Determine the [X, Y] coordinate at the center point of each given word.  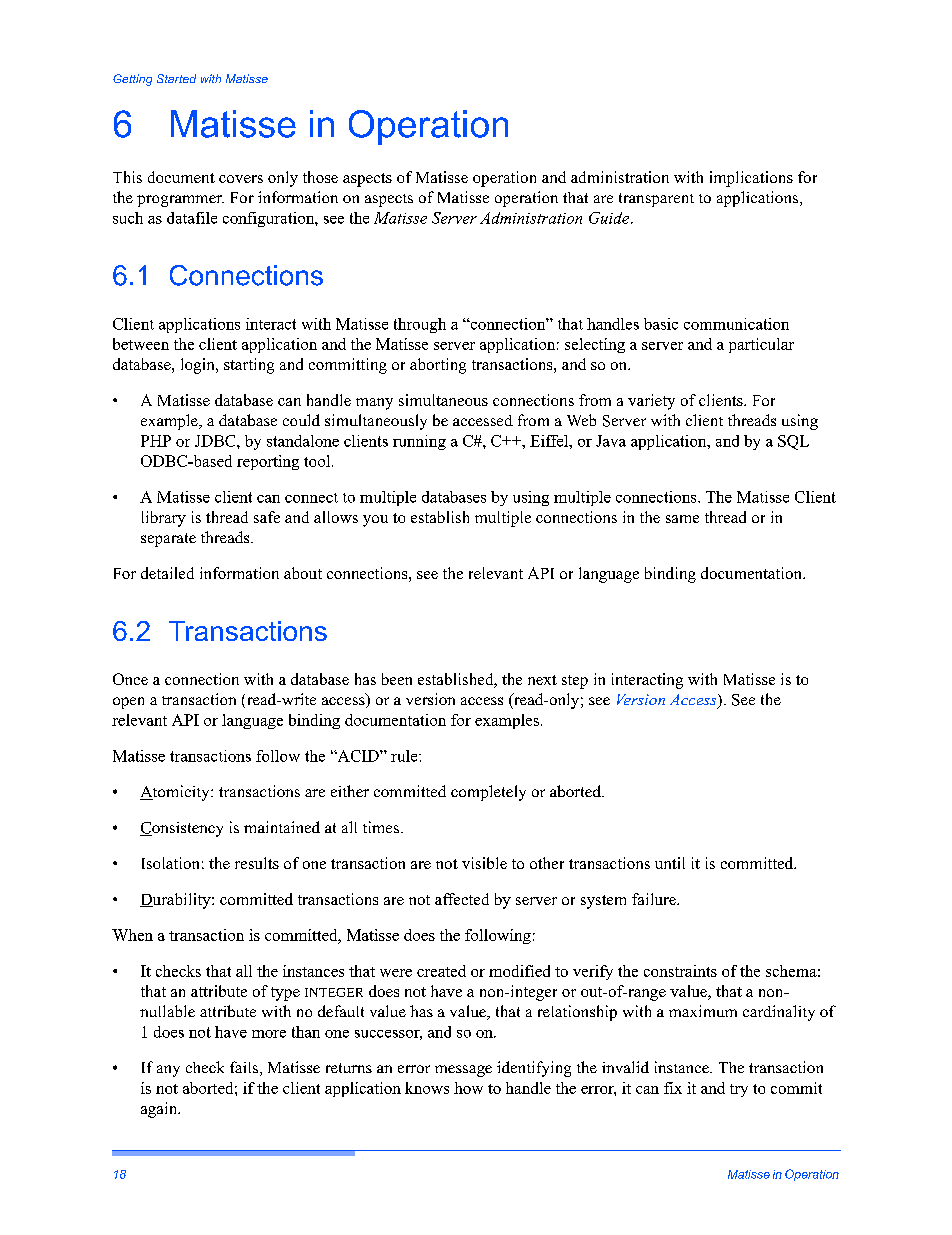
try [739, 1090]
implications [751, 179]
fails [244, 1067]
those [320, 177]
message [463, 1071]
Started [176, 78]
